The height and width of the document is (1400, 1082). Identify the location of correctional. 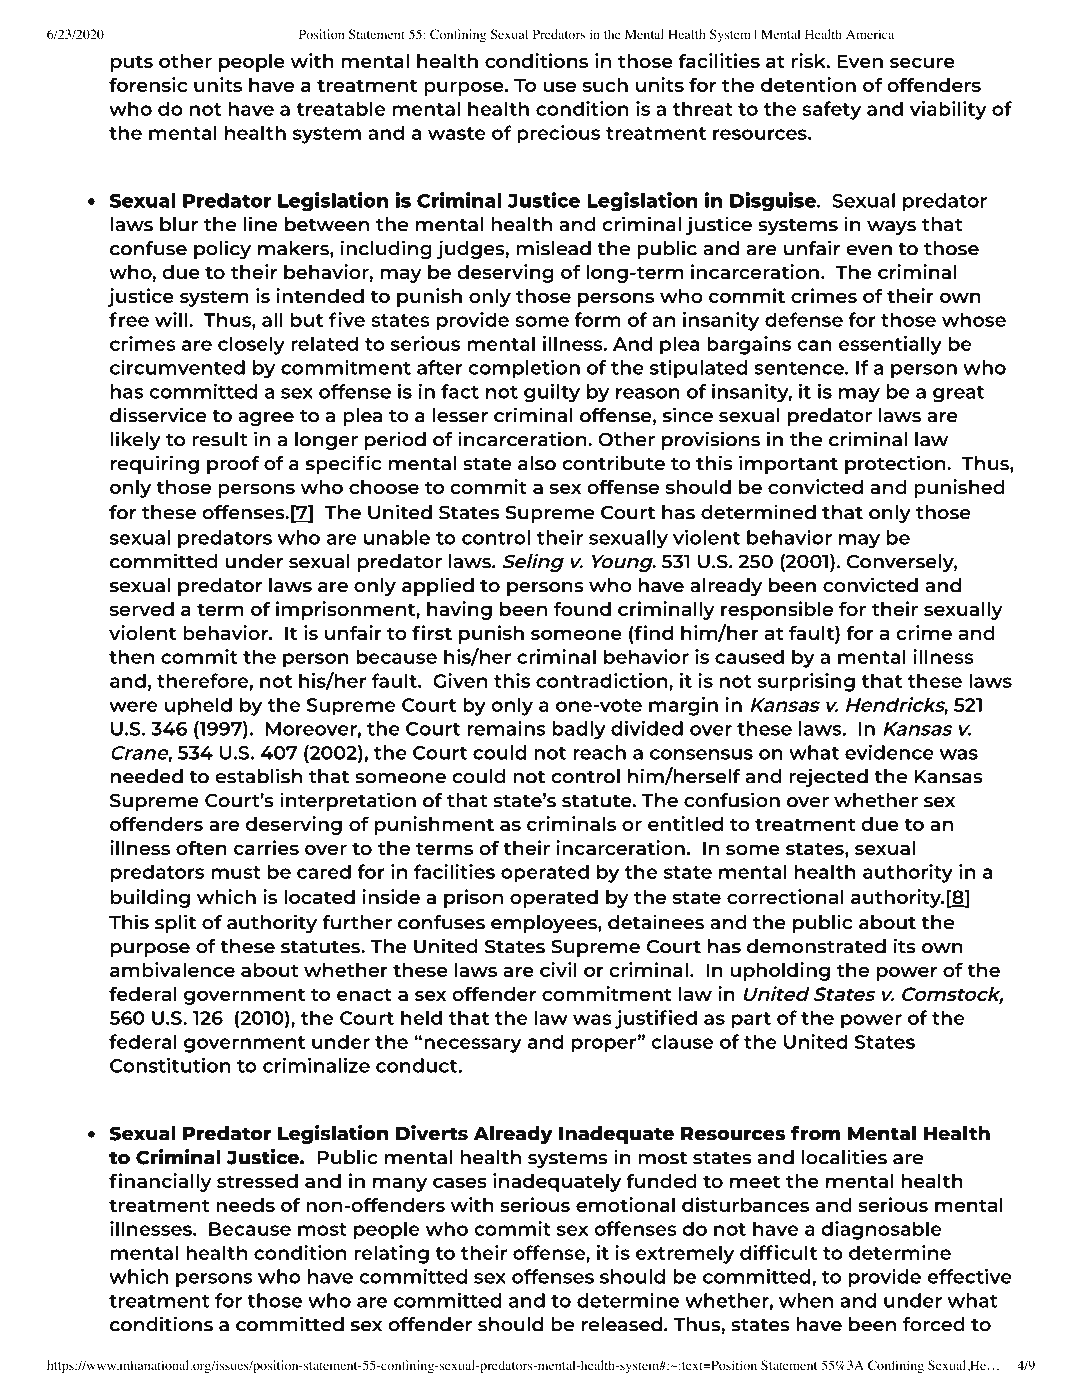
(785, 896).
